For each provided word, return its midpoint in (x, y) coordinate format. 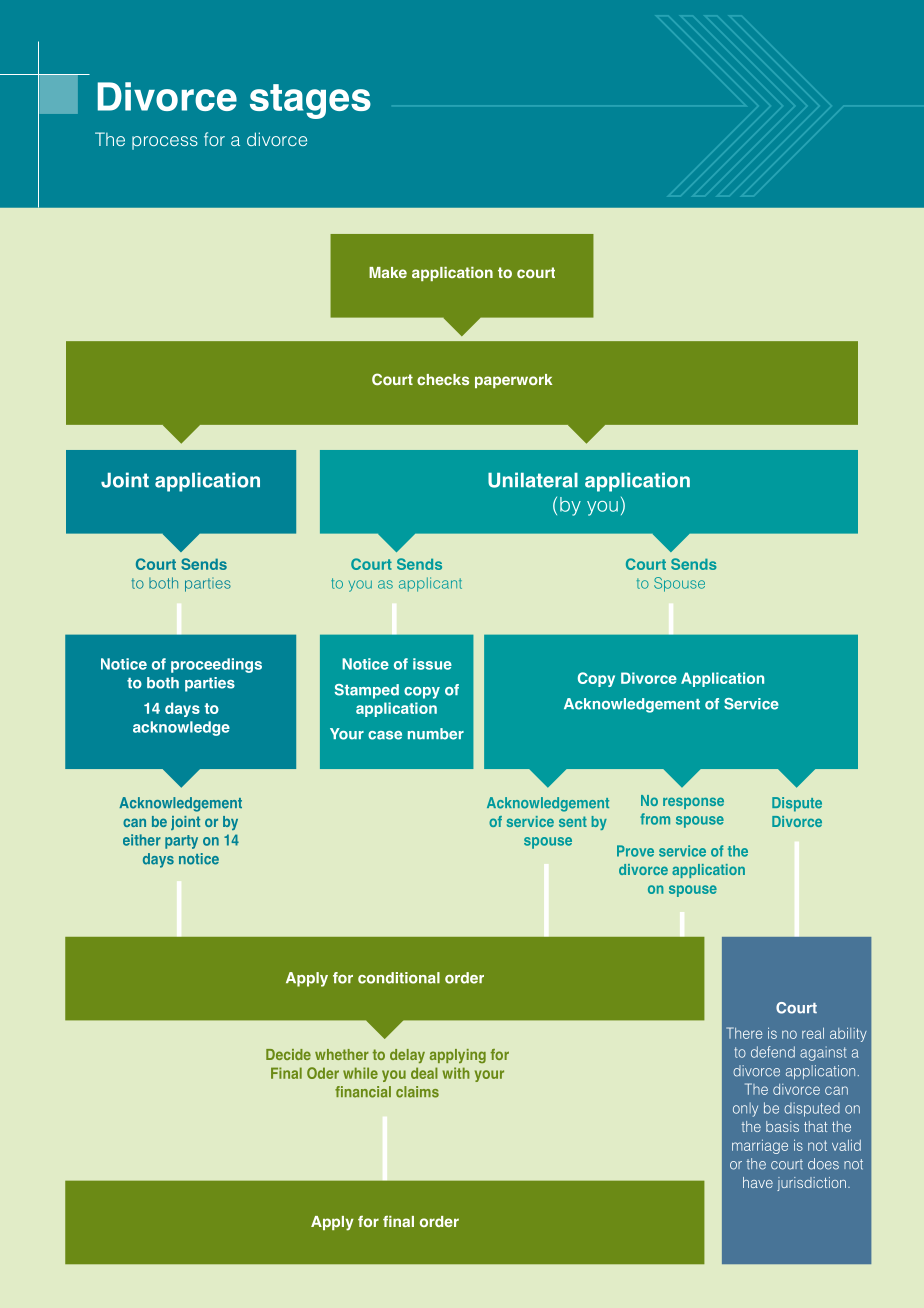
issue (432, 664)
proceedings (216, 665)
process (165, 143)
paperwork (513, 381)
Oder (323, 1073)
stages (310, 101)
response (693, 803)
